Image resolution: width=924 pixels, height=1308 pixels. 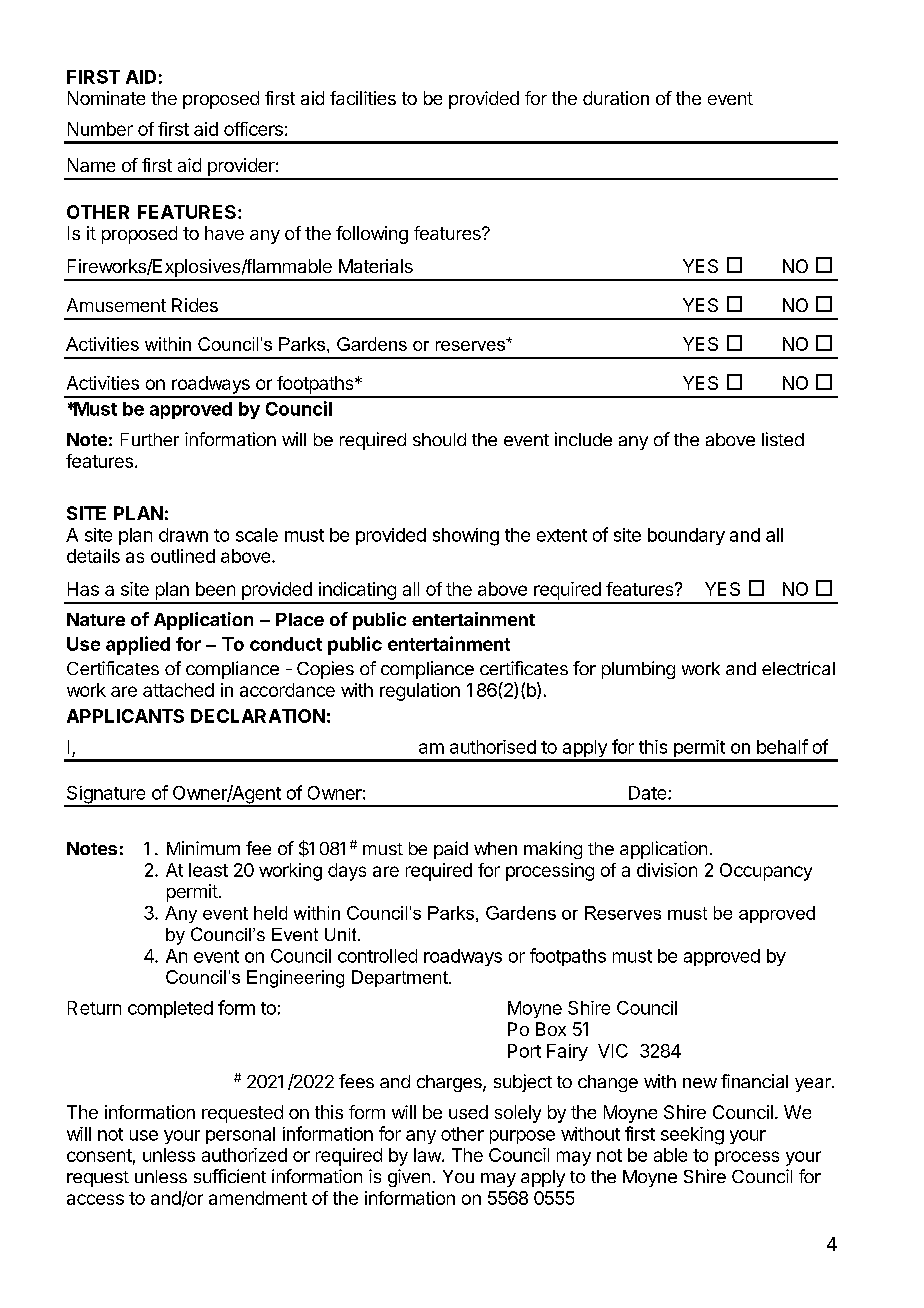 I want to click on duration, so click(x=616, y=98).
